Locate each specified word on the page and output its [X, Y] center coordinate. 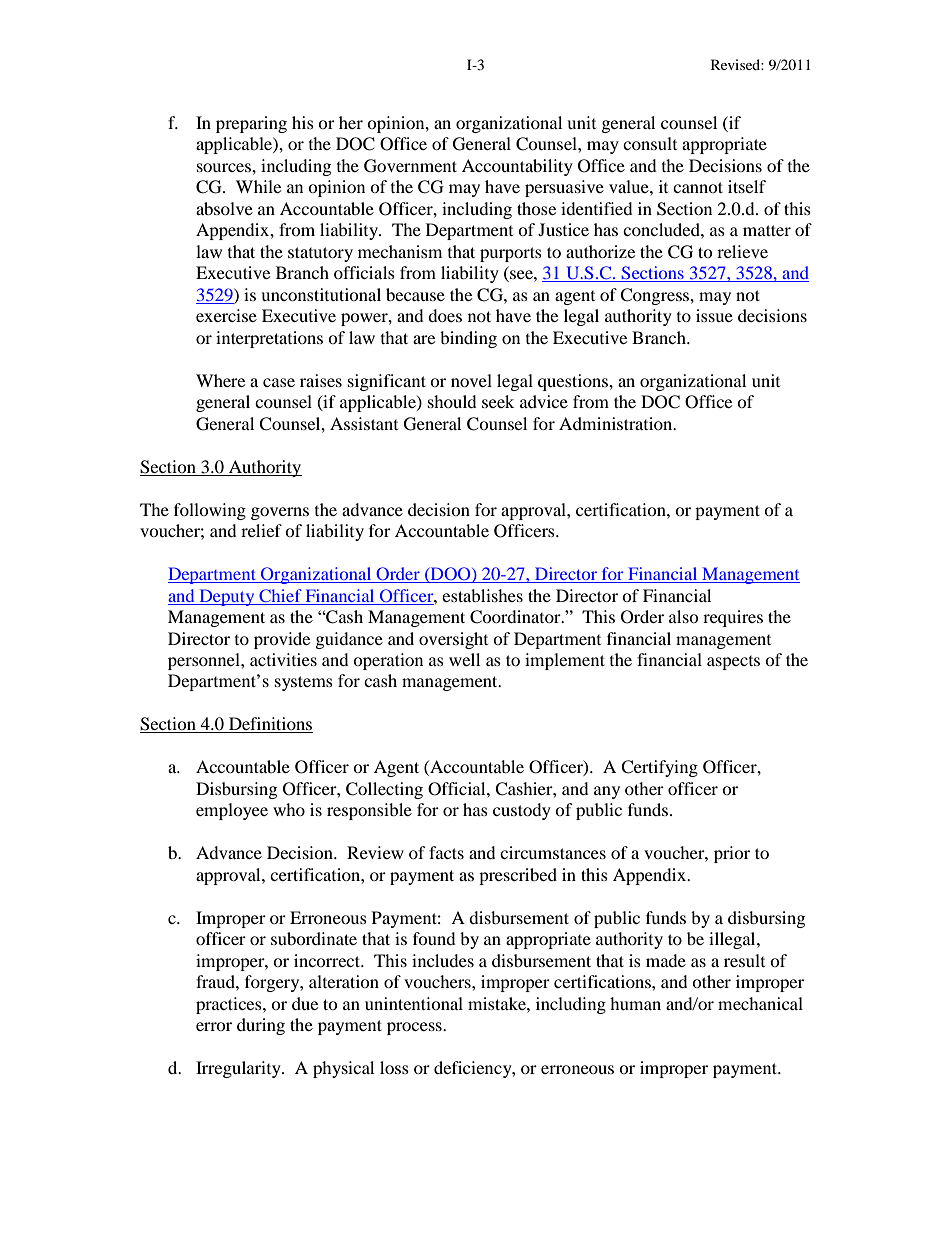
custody [522, 811]
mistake [498, 1003]
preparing [251, 124]
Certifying [659, 768]
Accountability [517, 167]
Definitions [269, 725]
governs [280, 513]
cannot [698, 187]
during [261, 1026]
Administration [617, 423]
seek [498, 401]
